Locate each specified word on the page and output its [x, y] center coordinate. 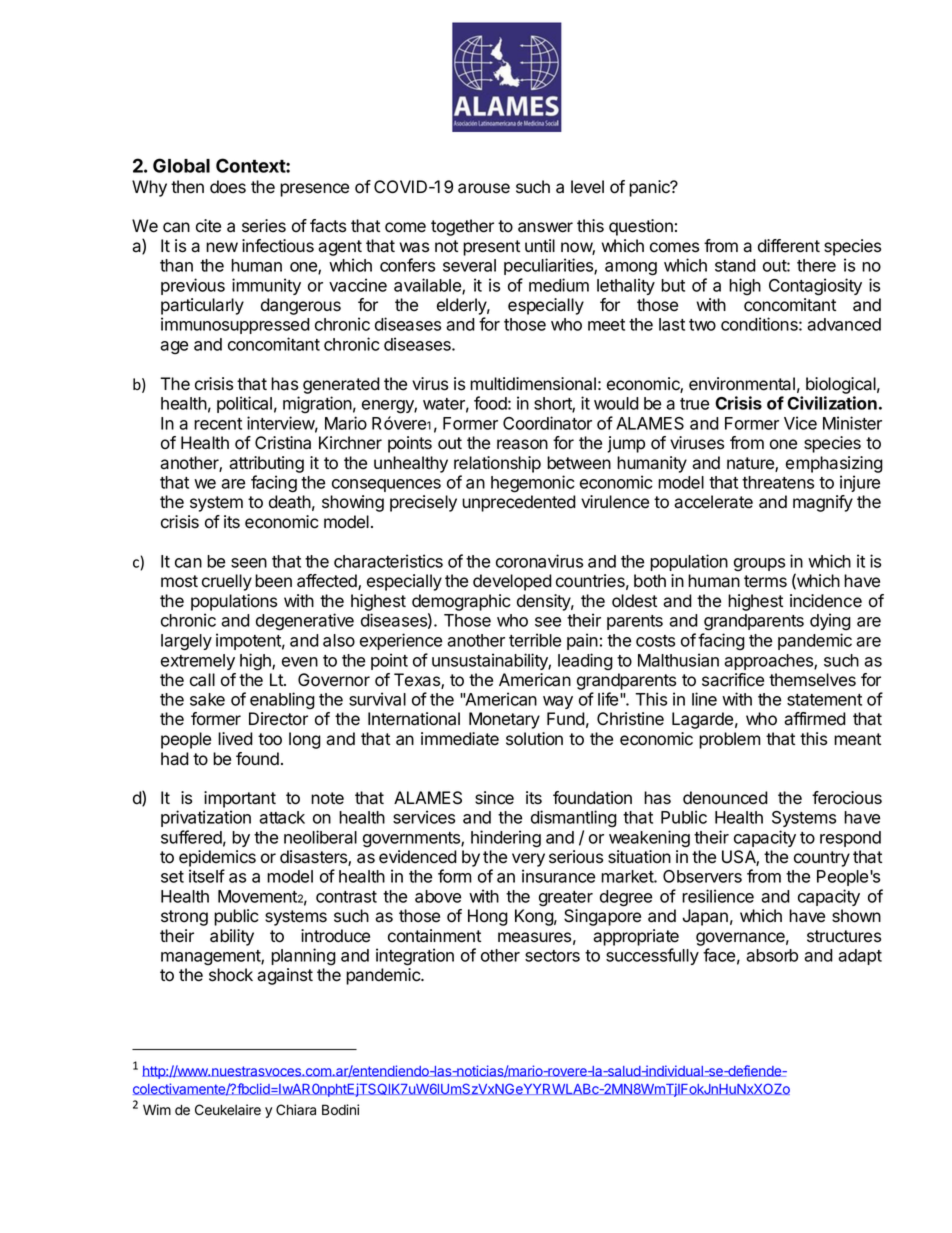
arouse [484, 188]
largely [186, 642]
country [822, 859]
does [228, 187]
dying [830, 622]
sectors [552, 956]
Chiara [296, 1110]
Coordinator [547, 423]
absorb [772, 955]
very [528, 860]
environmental [742, 384]
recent [218, 424]
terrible [535, 640]
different [789, 246]
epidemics [217, 858]
